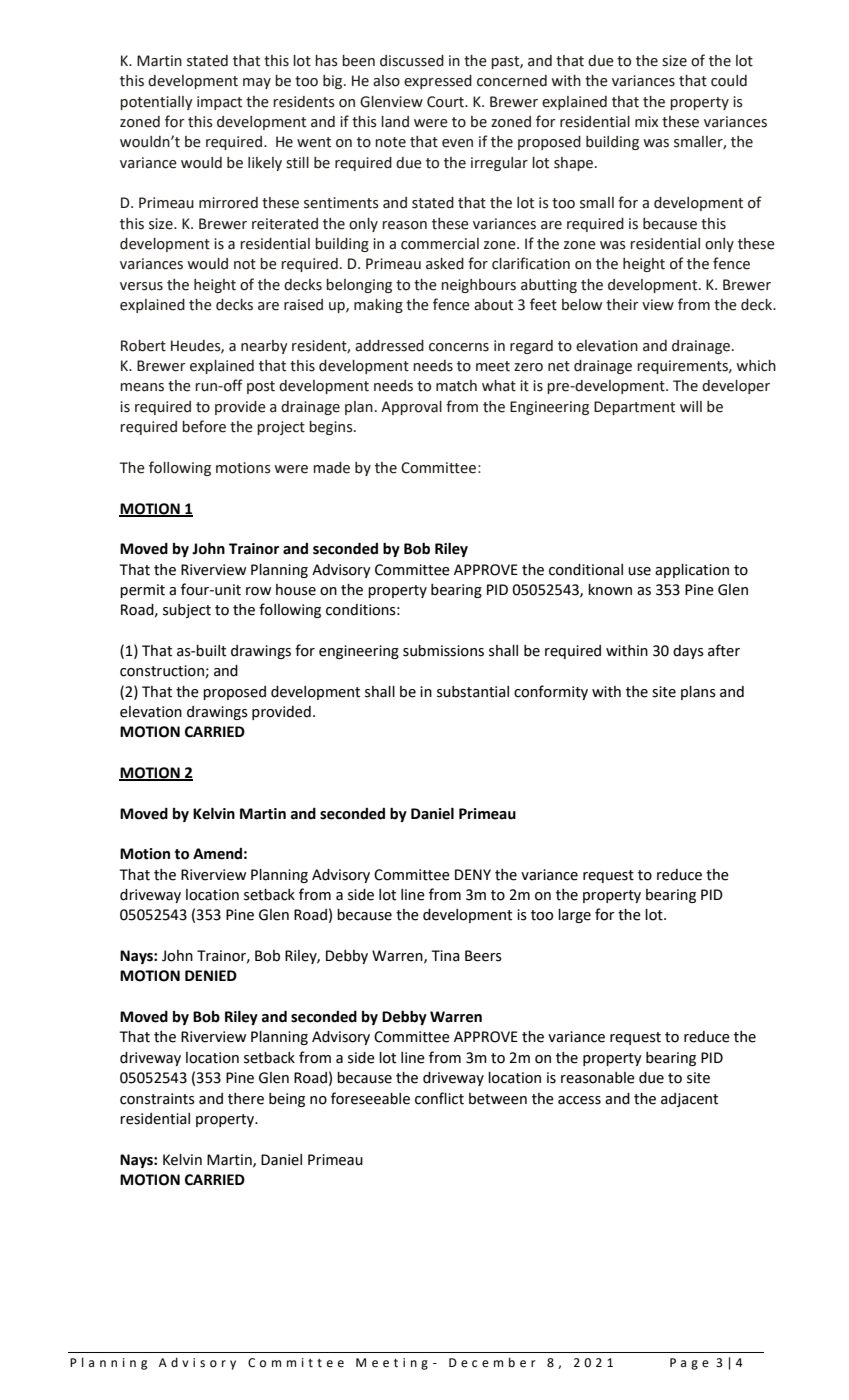  What do you see at coordinates (446, 102) in the document?
I see `Court` at bounding box center [446, 102].
